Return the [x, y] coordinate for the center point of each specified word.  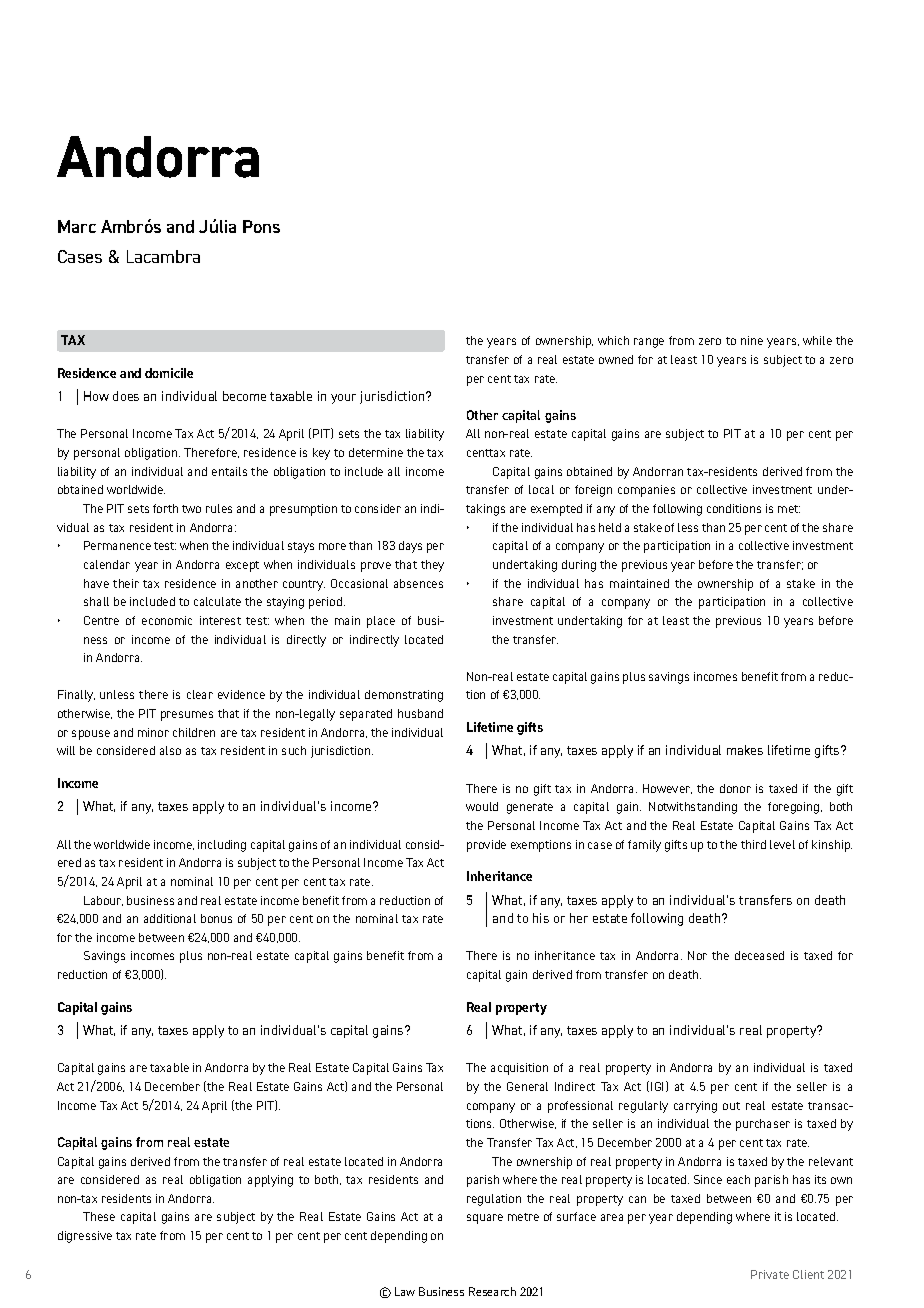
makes [745, 750]
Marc [77, 226]
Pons [261, 226]
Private [770, 1274]
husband [420, 713]
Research [492, 1291]
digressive [85, 1237]
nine [752, 340]
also [170, 750]
